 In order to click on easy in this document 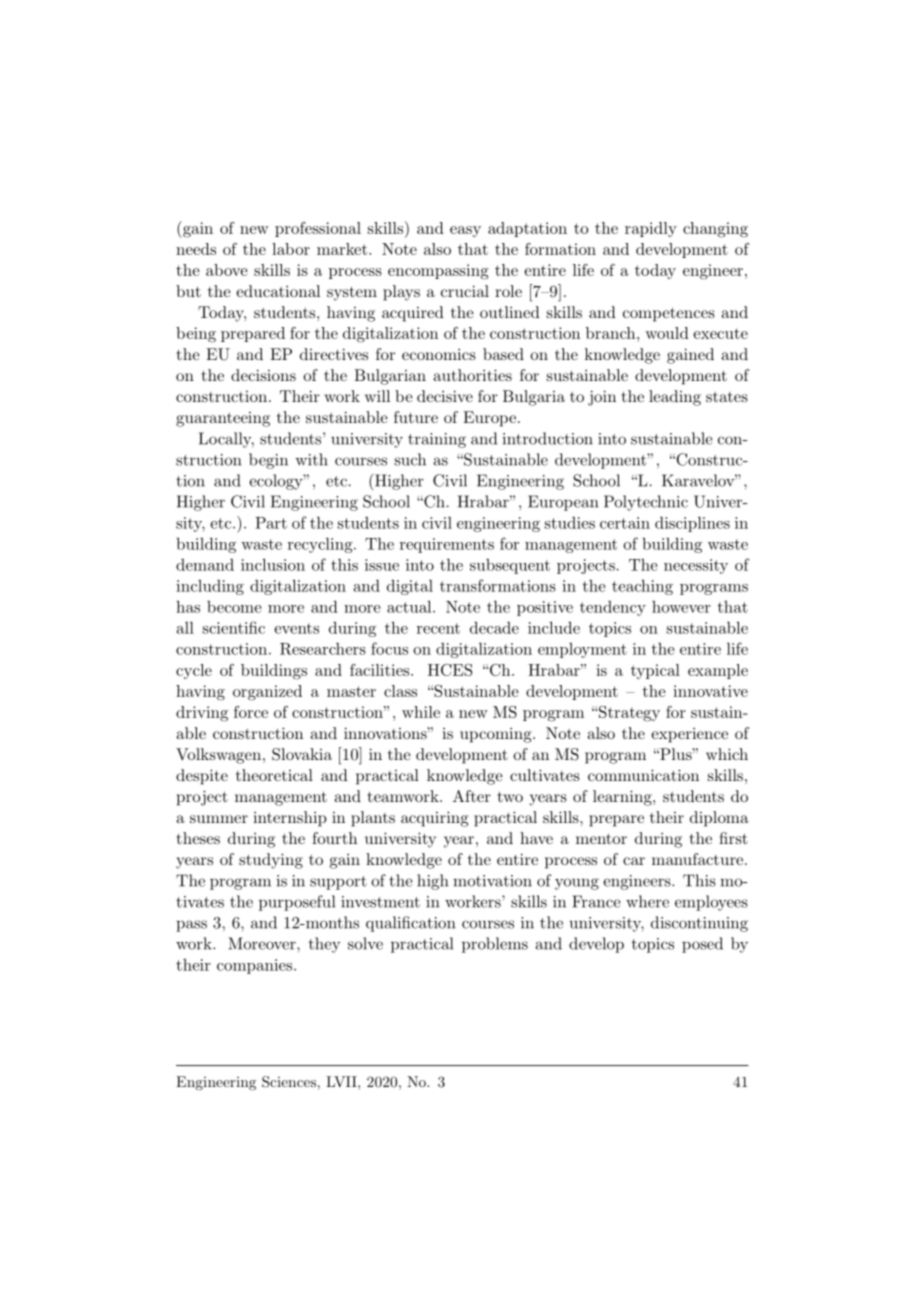, I will do `click(465, 231)`.
